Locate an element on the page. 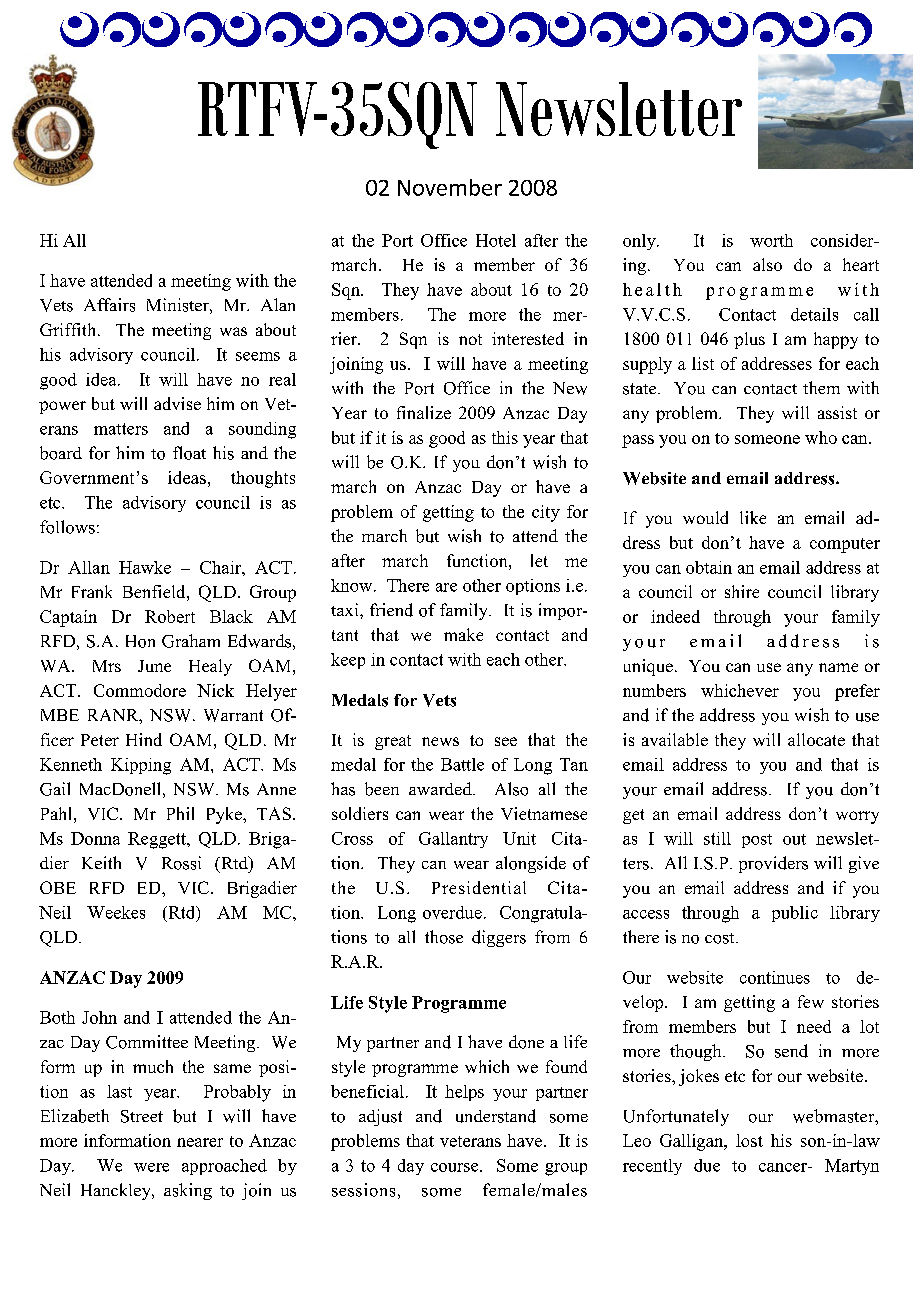 The image size is (924, 1308). lost is located at coordinates (749, 1140).
